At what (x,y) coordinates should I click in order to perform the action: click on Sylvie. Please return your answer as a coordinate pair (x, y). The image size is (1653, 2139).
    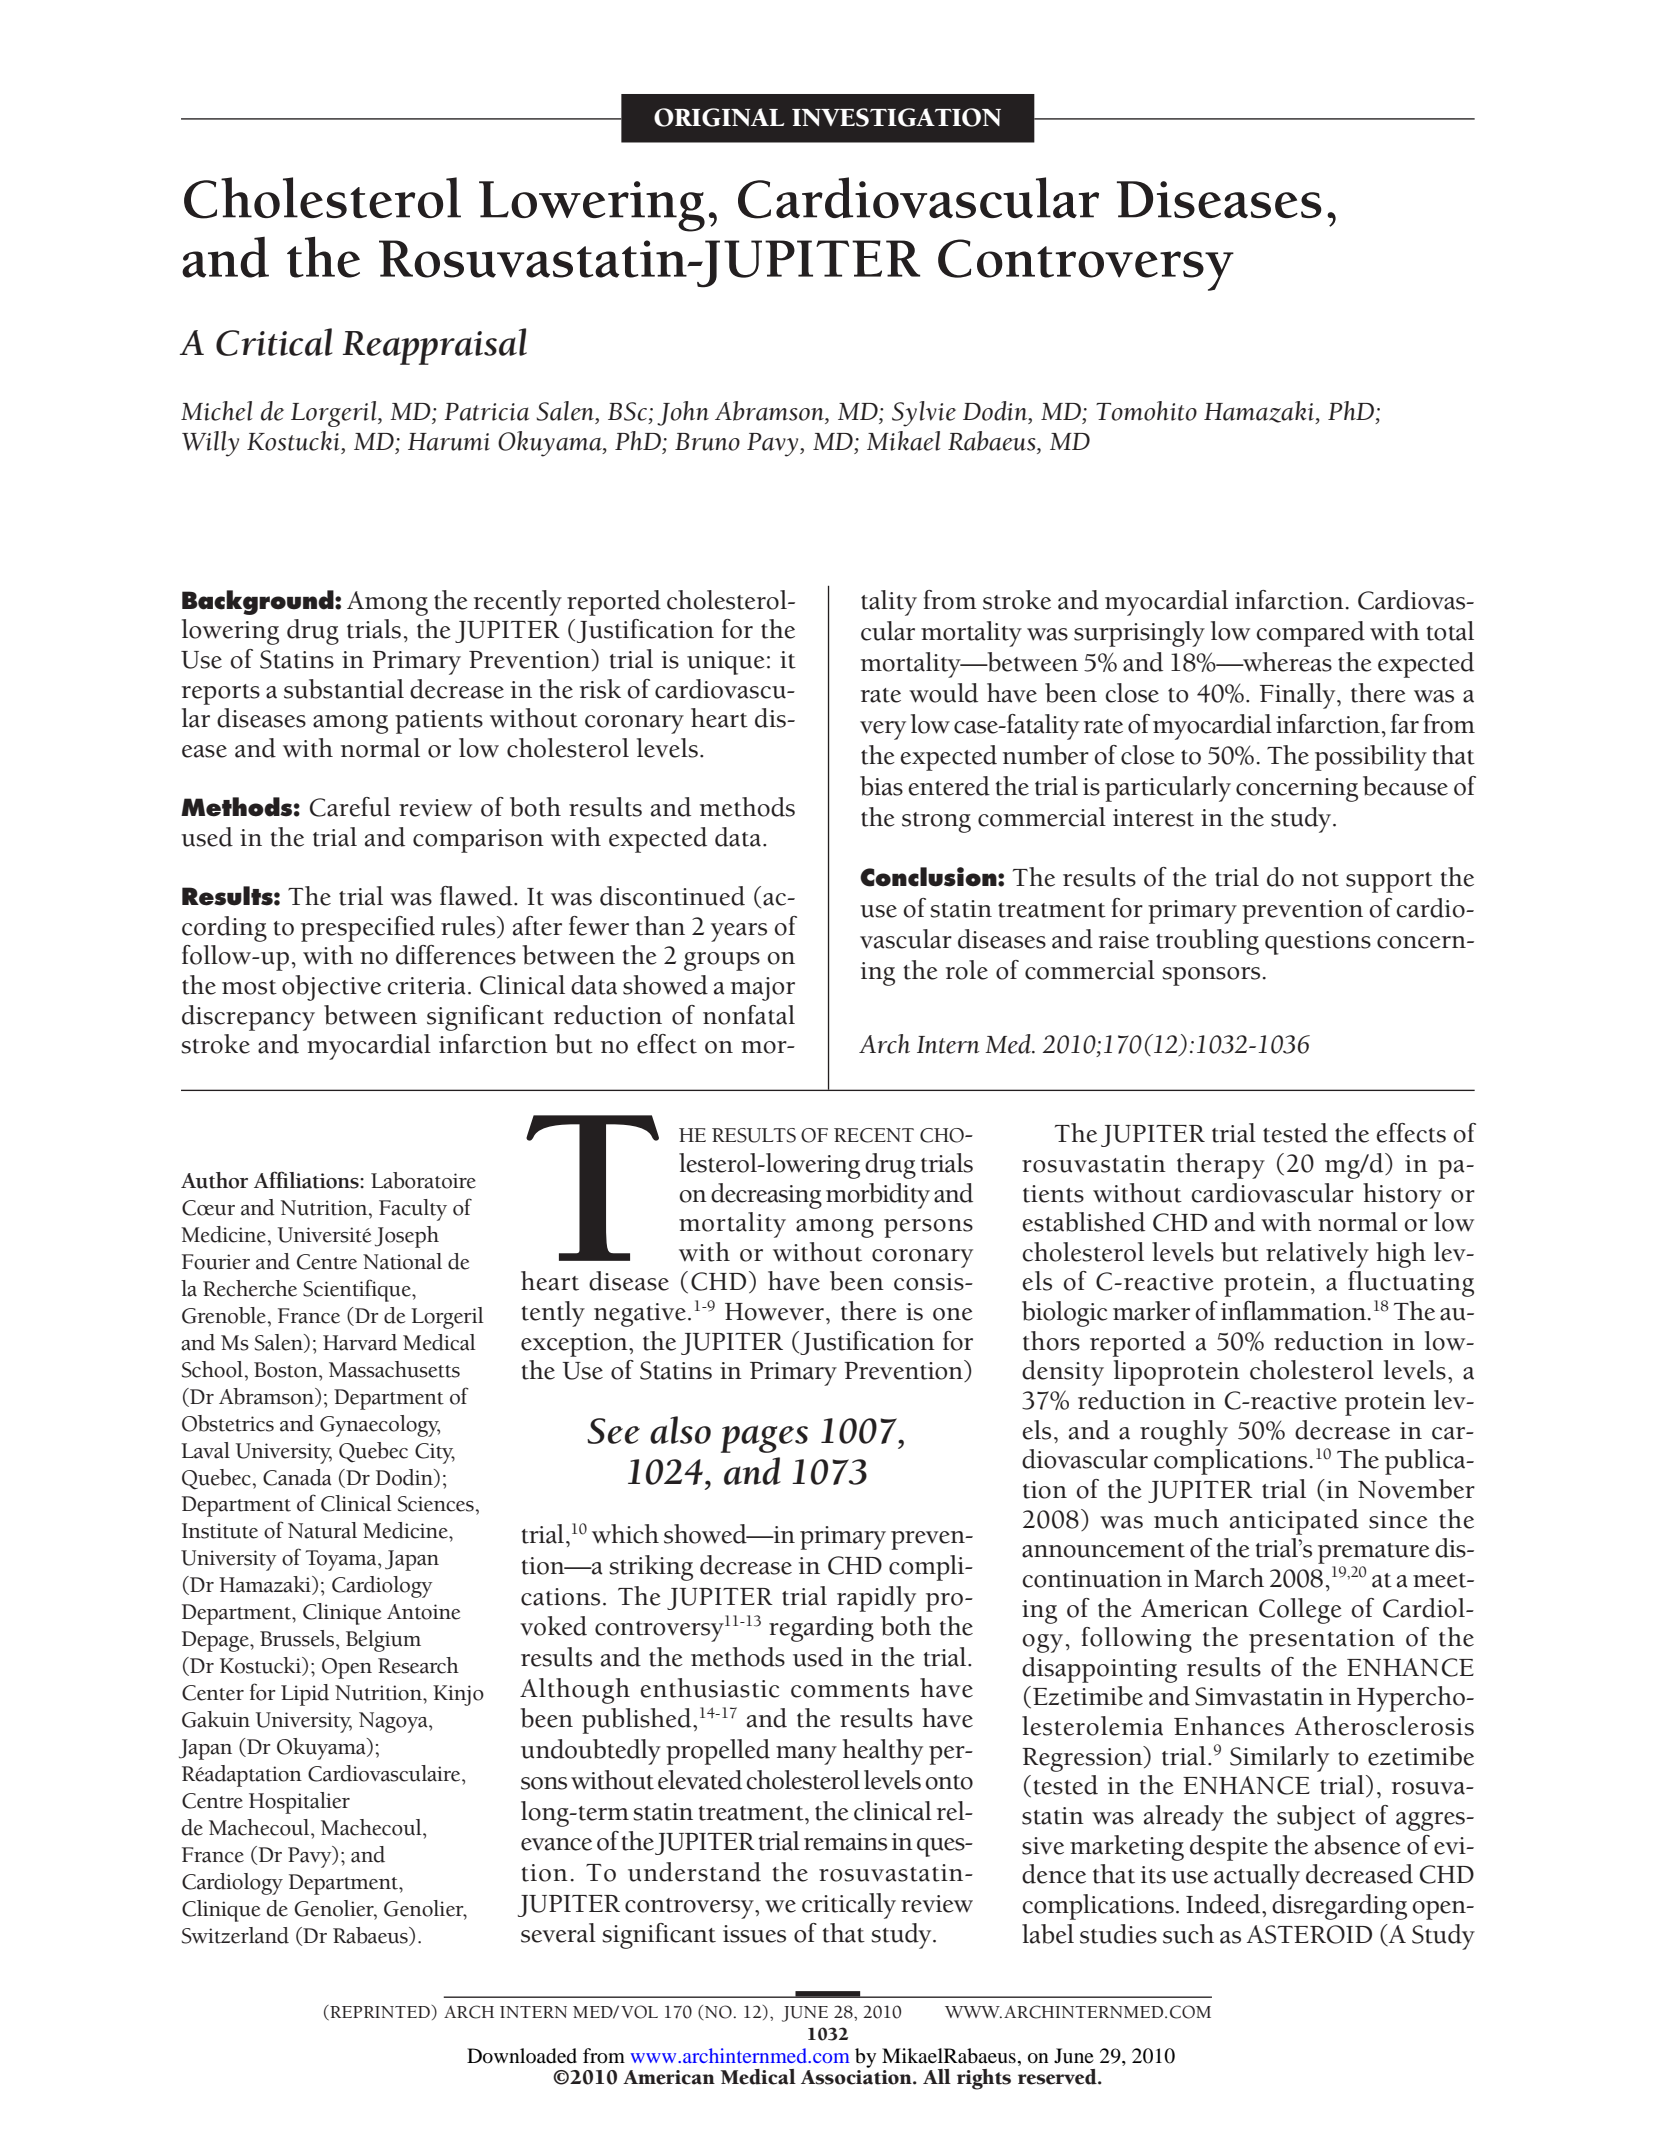
    Looking at the image, I should click on (924, 414).
